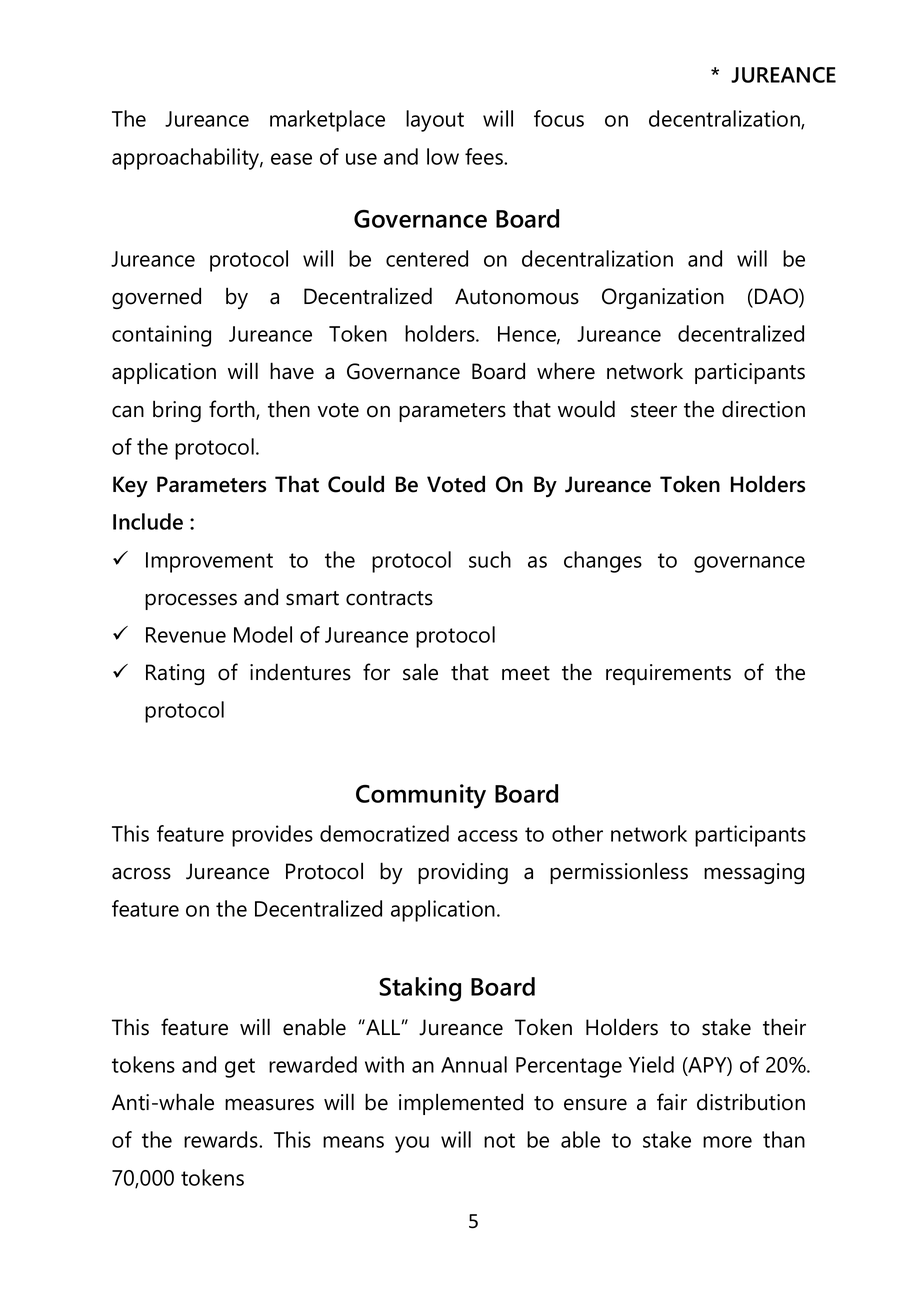 This document has height=1308, width=924. Describe the element at coordinates (559, 118) in the document. I see `focus` at that location.
